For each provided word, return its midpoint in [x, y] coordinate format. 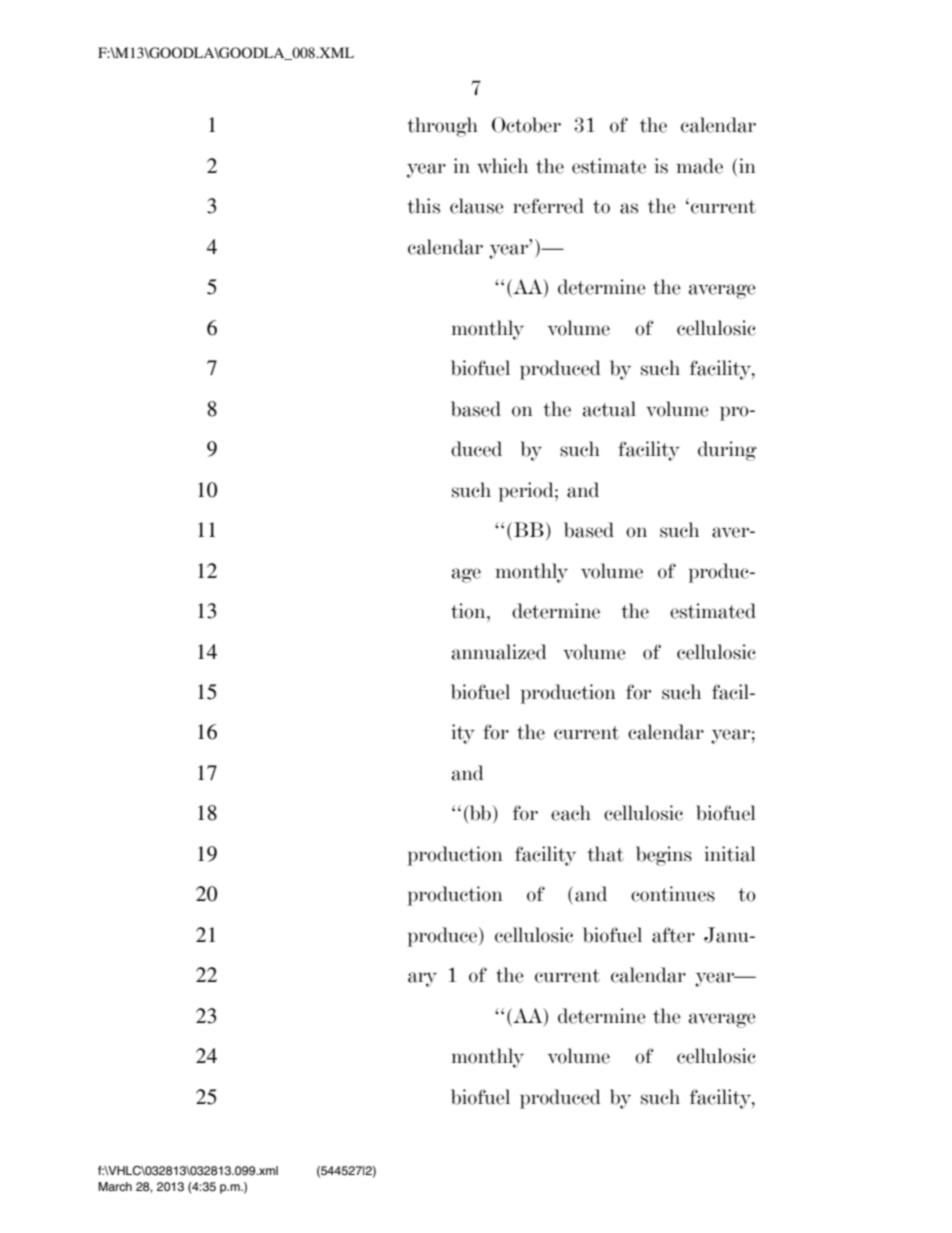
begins [664, 856]
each [571, 813]
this [423, 206]
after [673, 935]
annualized [499, 652]
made [700, 166]
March [115, 1186]
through [442, 127]
